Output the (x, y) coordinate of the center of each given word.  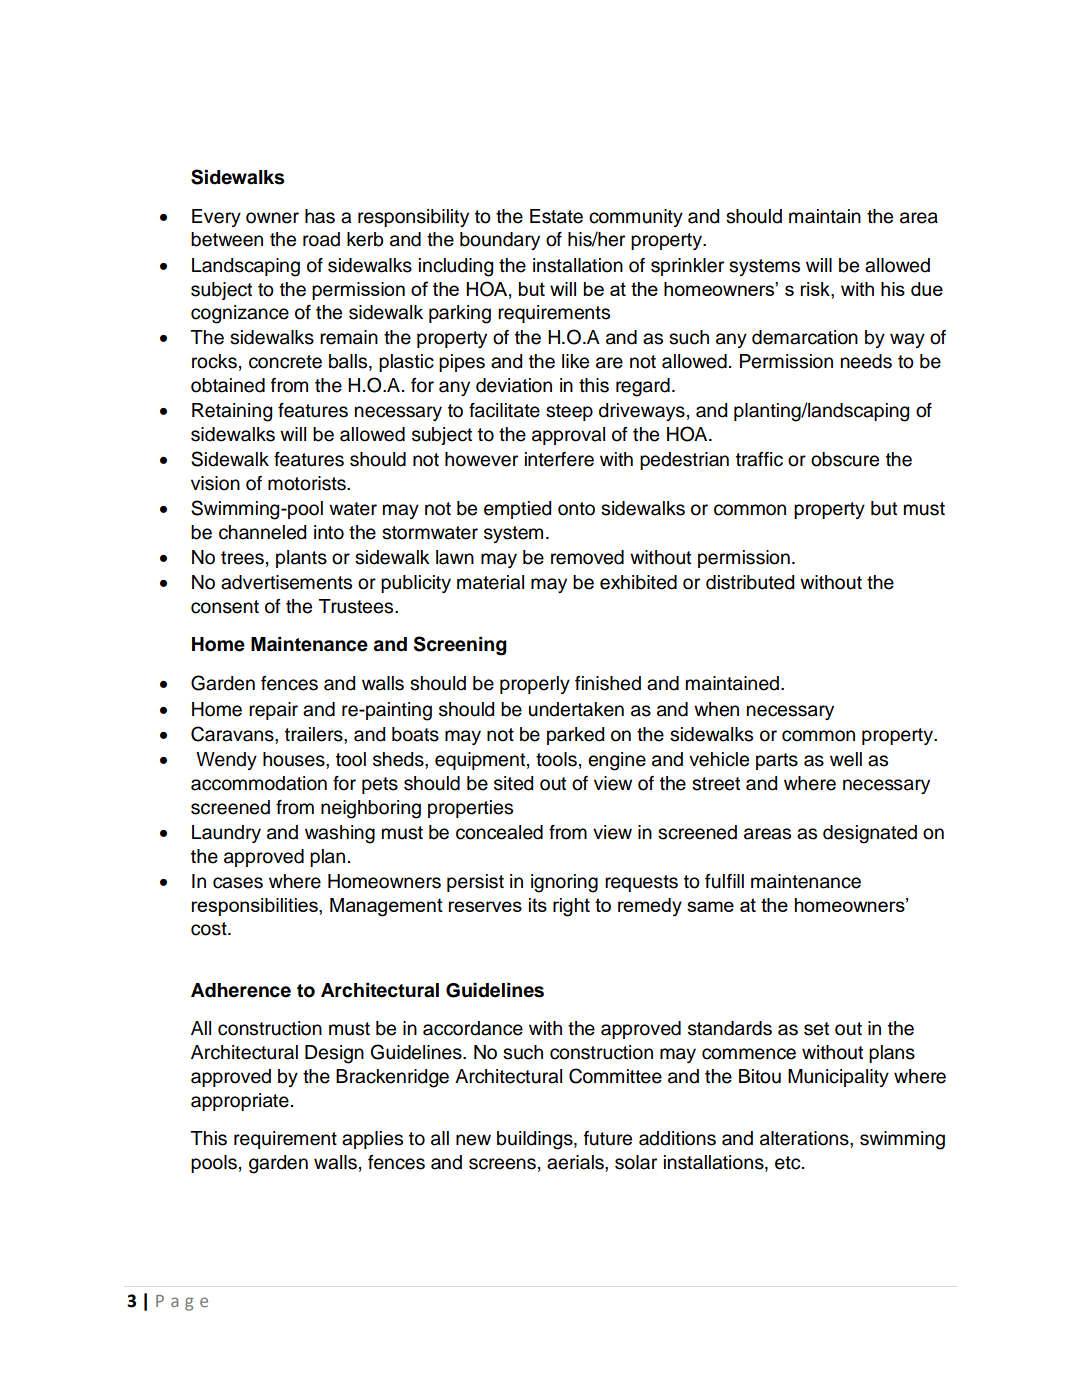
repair (273, 711)
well (846, 759)
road (321, 239)
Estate (556, 216)
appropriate (240, 1102)
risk (816, 289)
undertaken (576, 709)
